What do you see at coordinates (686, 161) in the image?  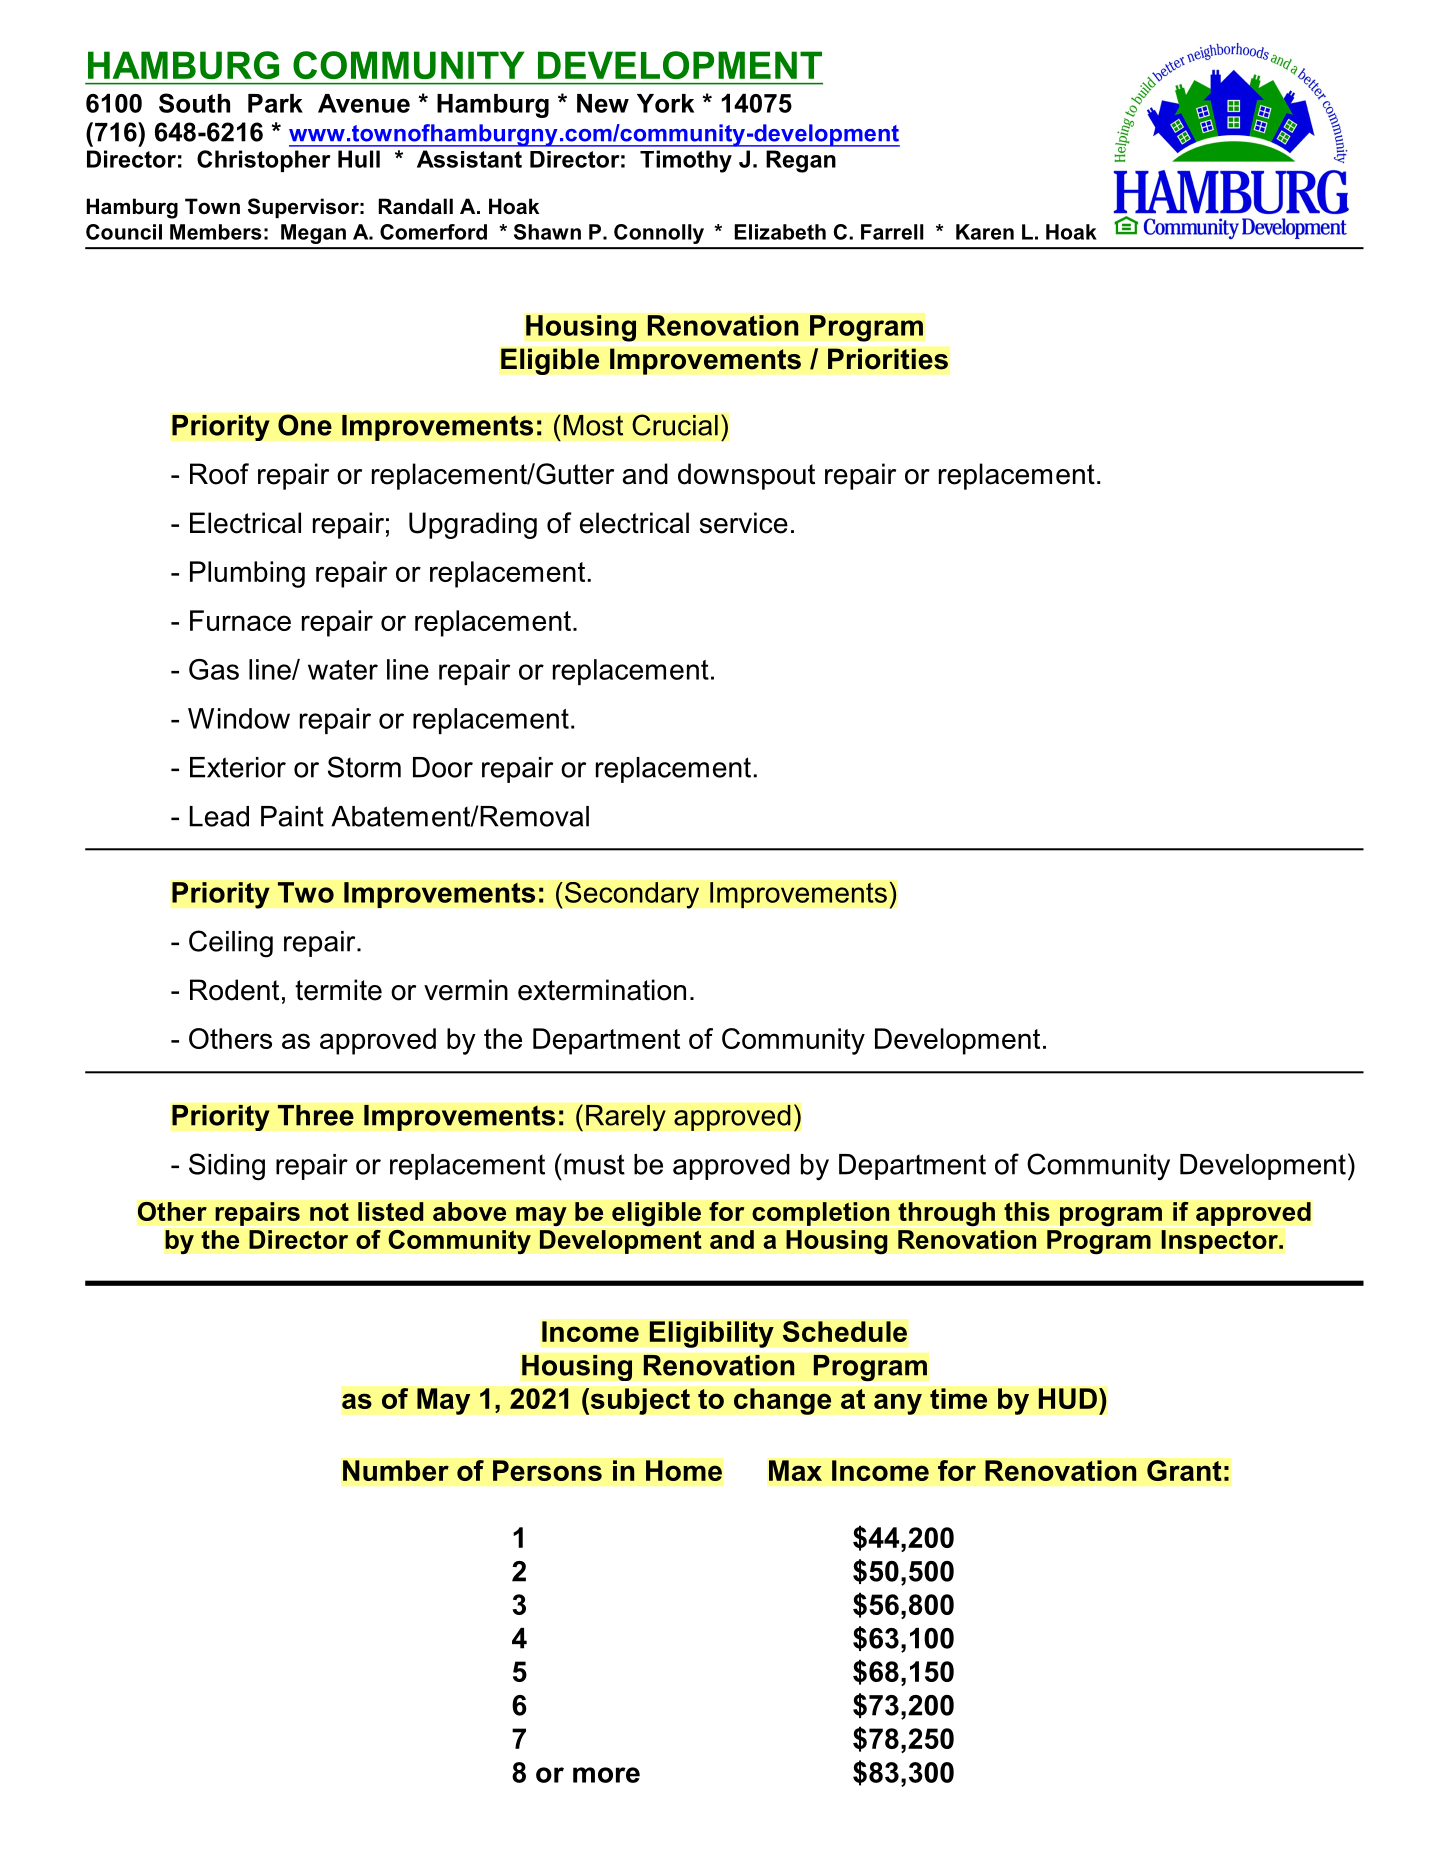 I see `Timothy` at bounding box center [686, 161].
